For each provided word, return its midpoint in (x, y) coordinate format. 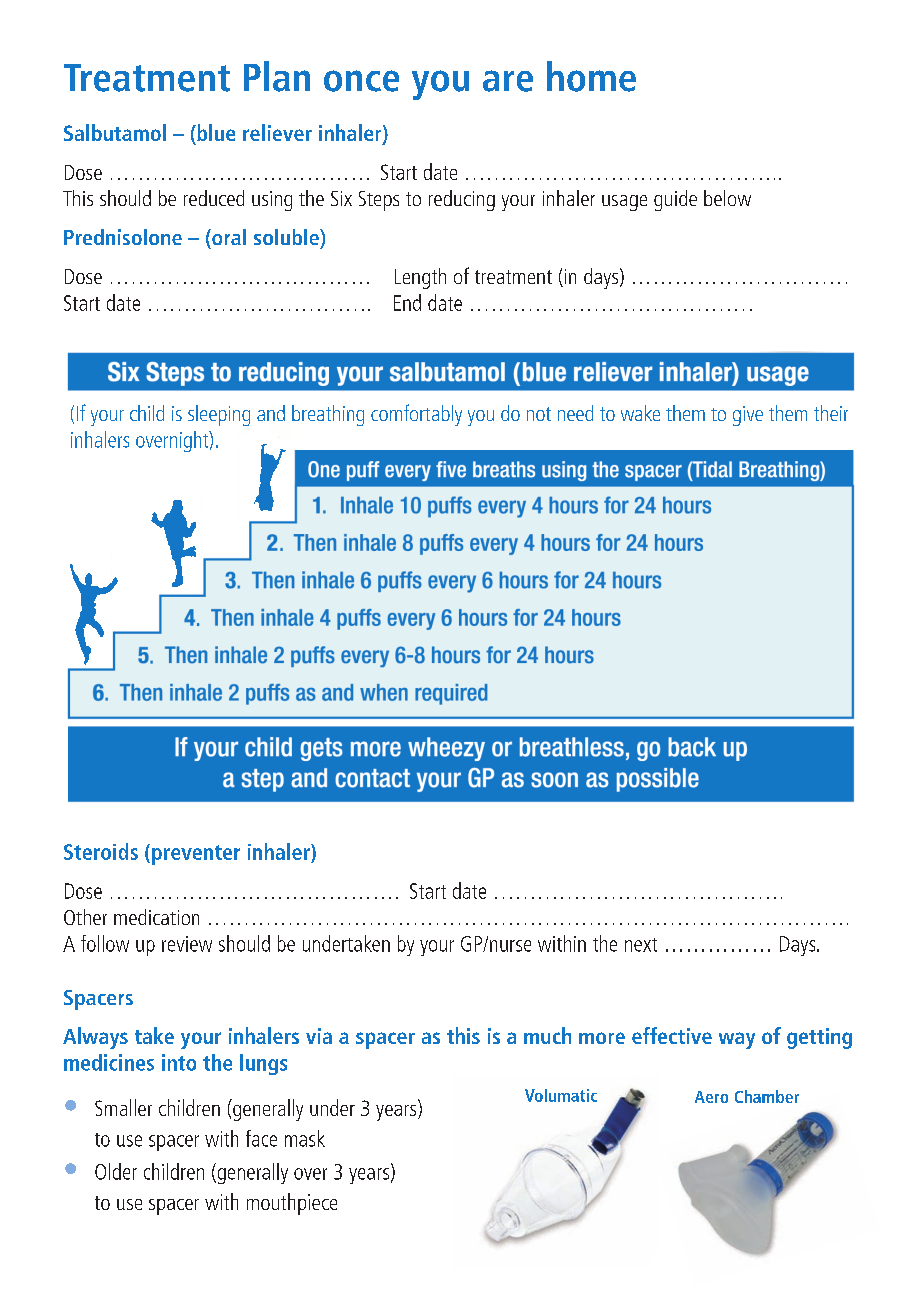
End (407, 302)
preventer (196, 855)
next (641, 945)
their (831, 413)
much (547, 1035)
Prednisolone (123, 237)
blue (215, 132)
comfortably (416, 415)
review (187, 944)
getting (819, 1038)
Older (116, 1171)
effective (672, 1035)
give (748, 416)
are (508, 81)
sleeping (219, 415)
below (727, 198)
